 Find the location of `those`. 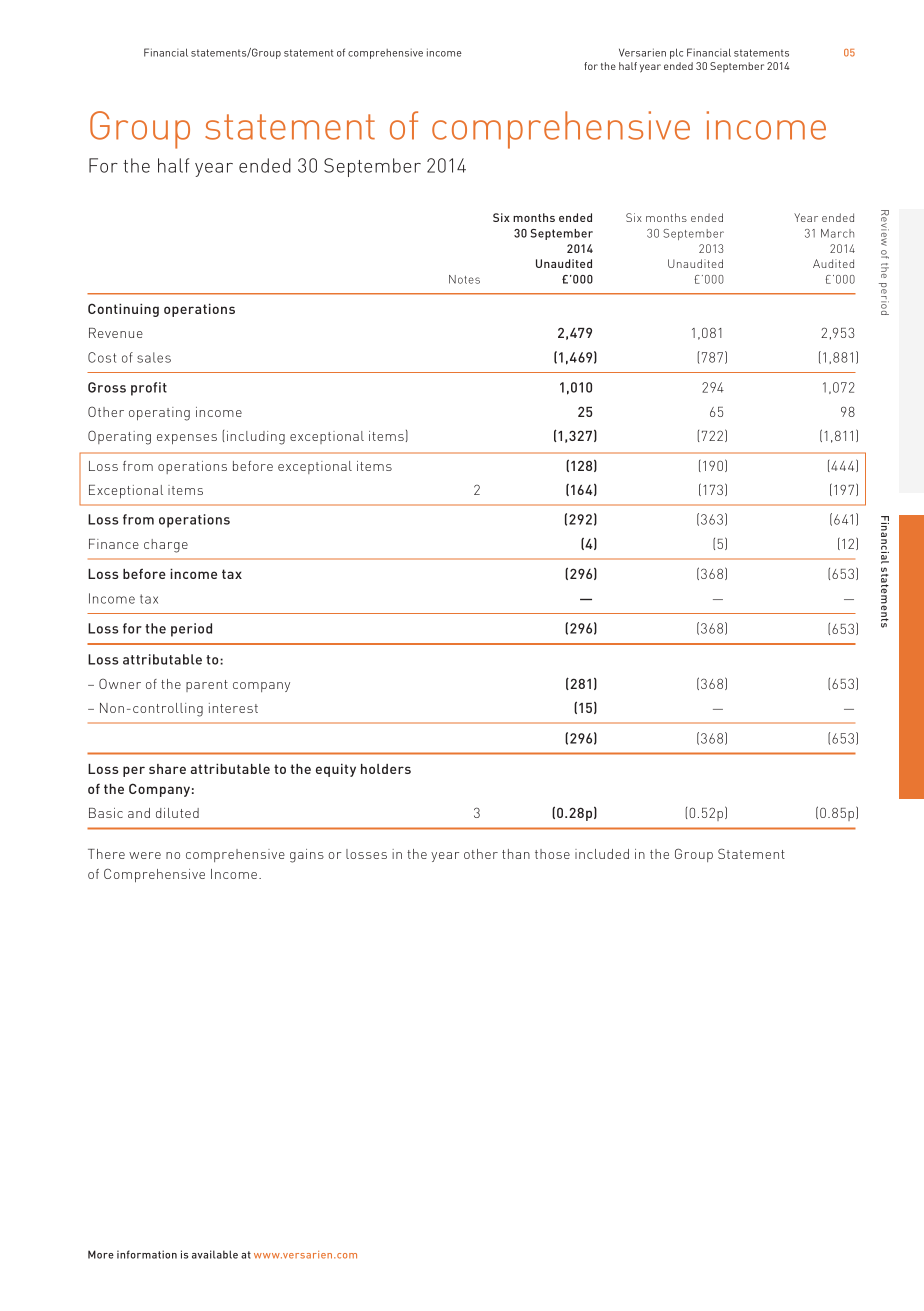

those is located at coordinates (552, 854).
